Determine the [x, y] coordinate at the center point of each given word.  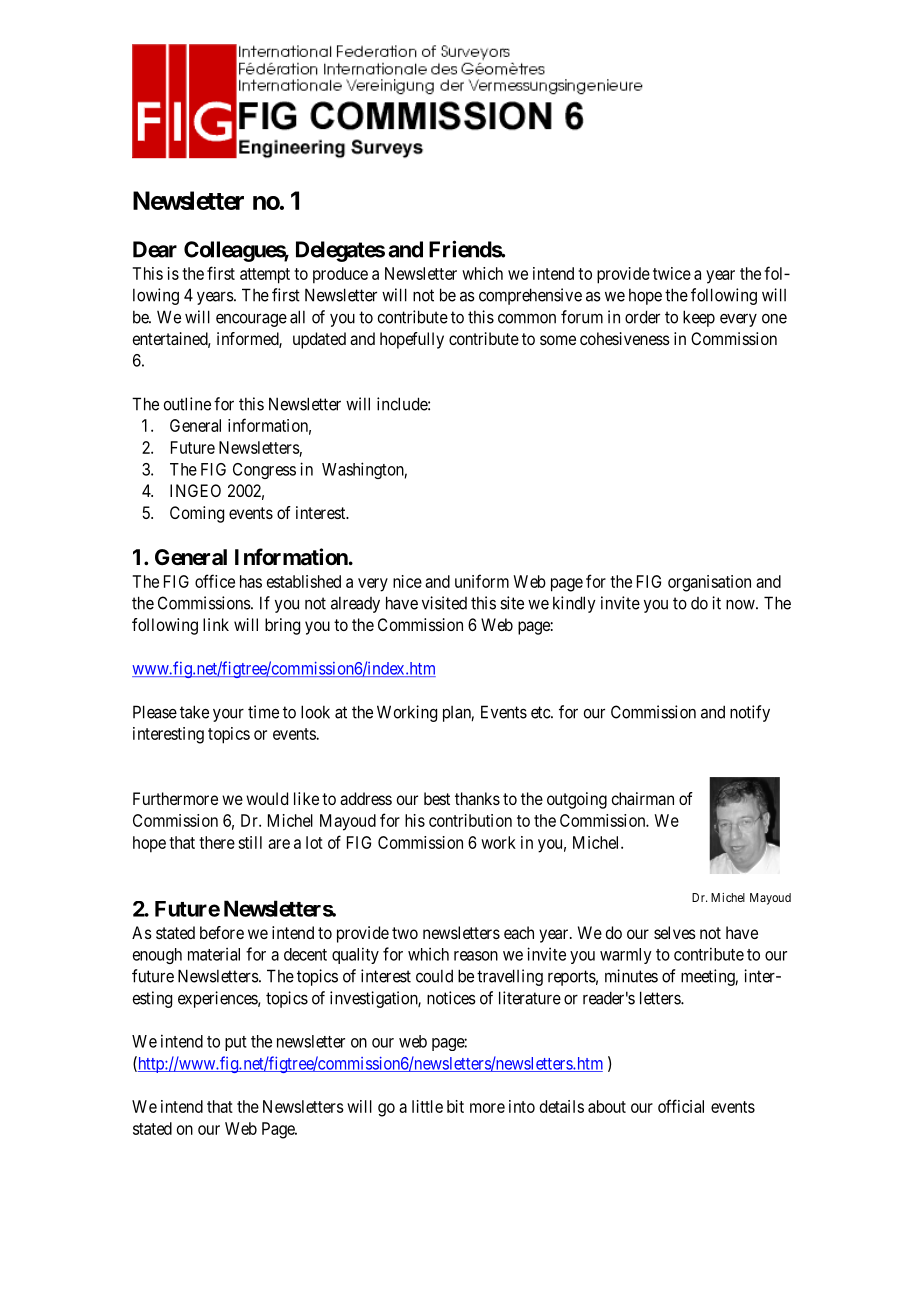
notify [750, 713]
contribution [470, 820]
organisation [709, 583]
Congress [264, 471]
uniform [482, 581]
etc [541, 712]
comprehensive [530, 296]
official [681, 1106]
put [236, 1043]
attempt [265, 276]
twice [672, 273]
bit [455, 1106]
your [228, 715]
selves [675, 932]
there [217, 842]
